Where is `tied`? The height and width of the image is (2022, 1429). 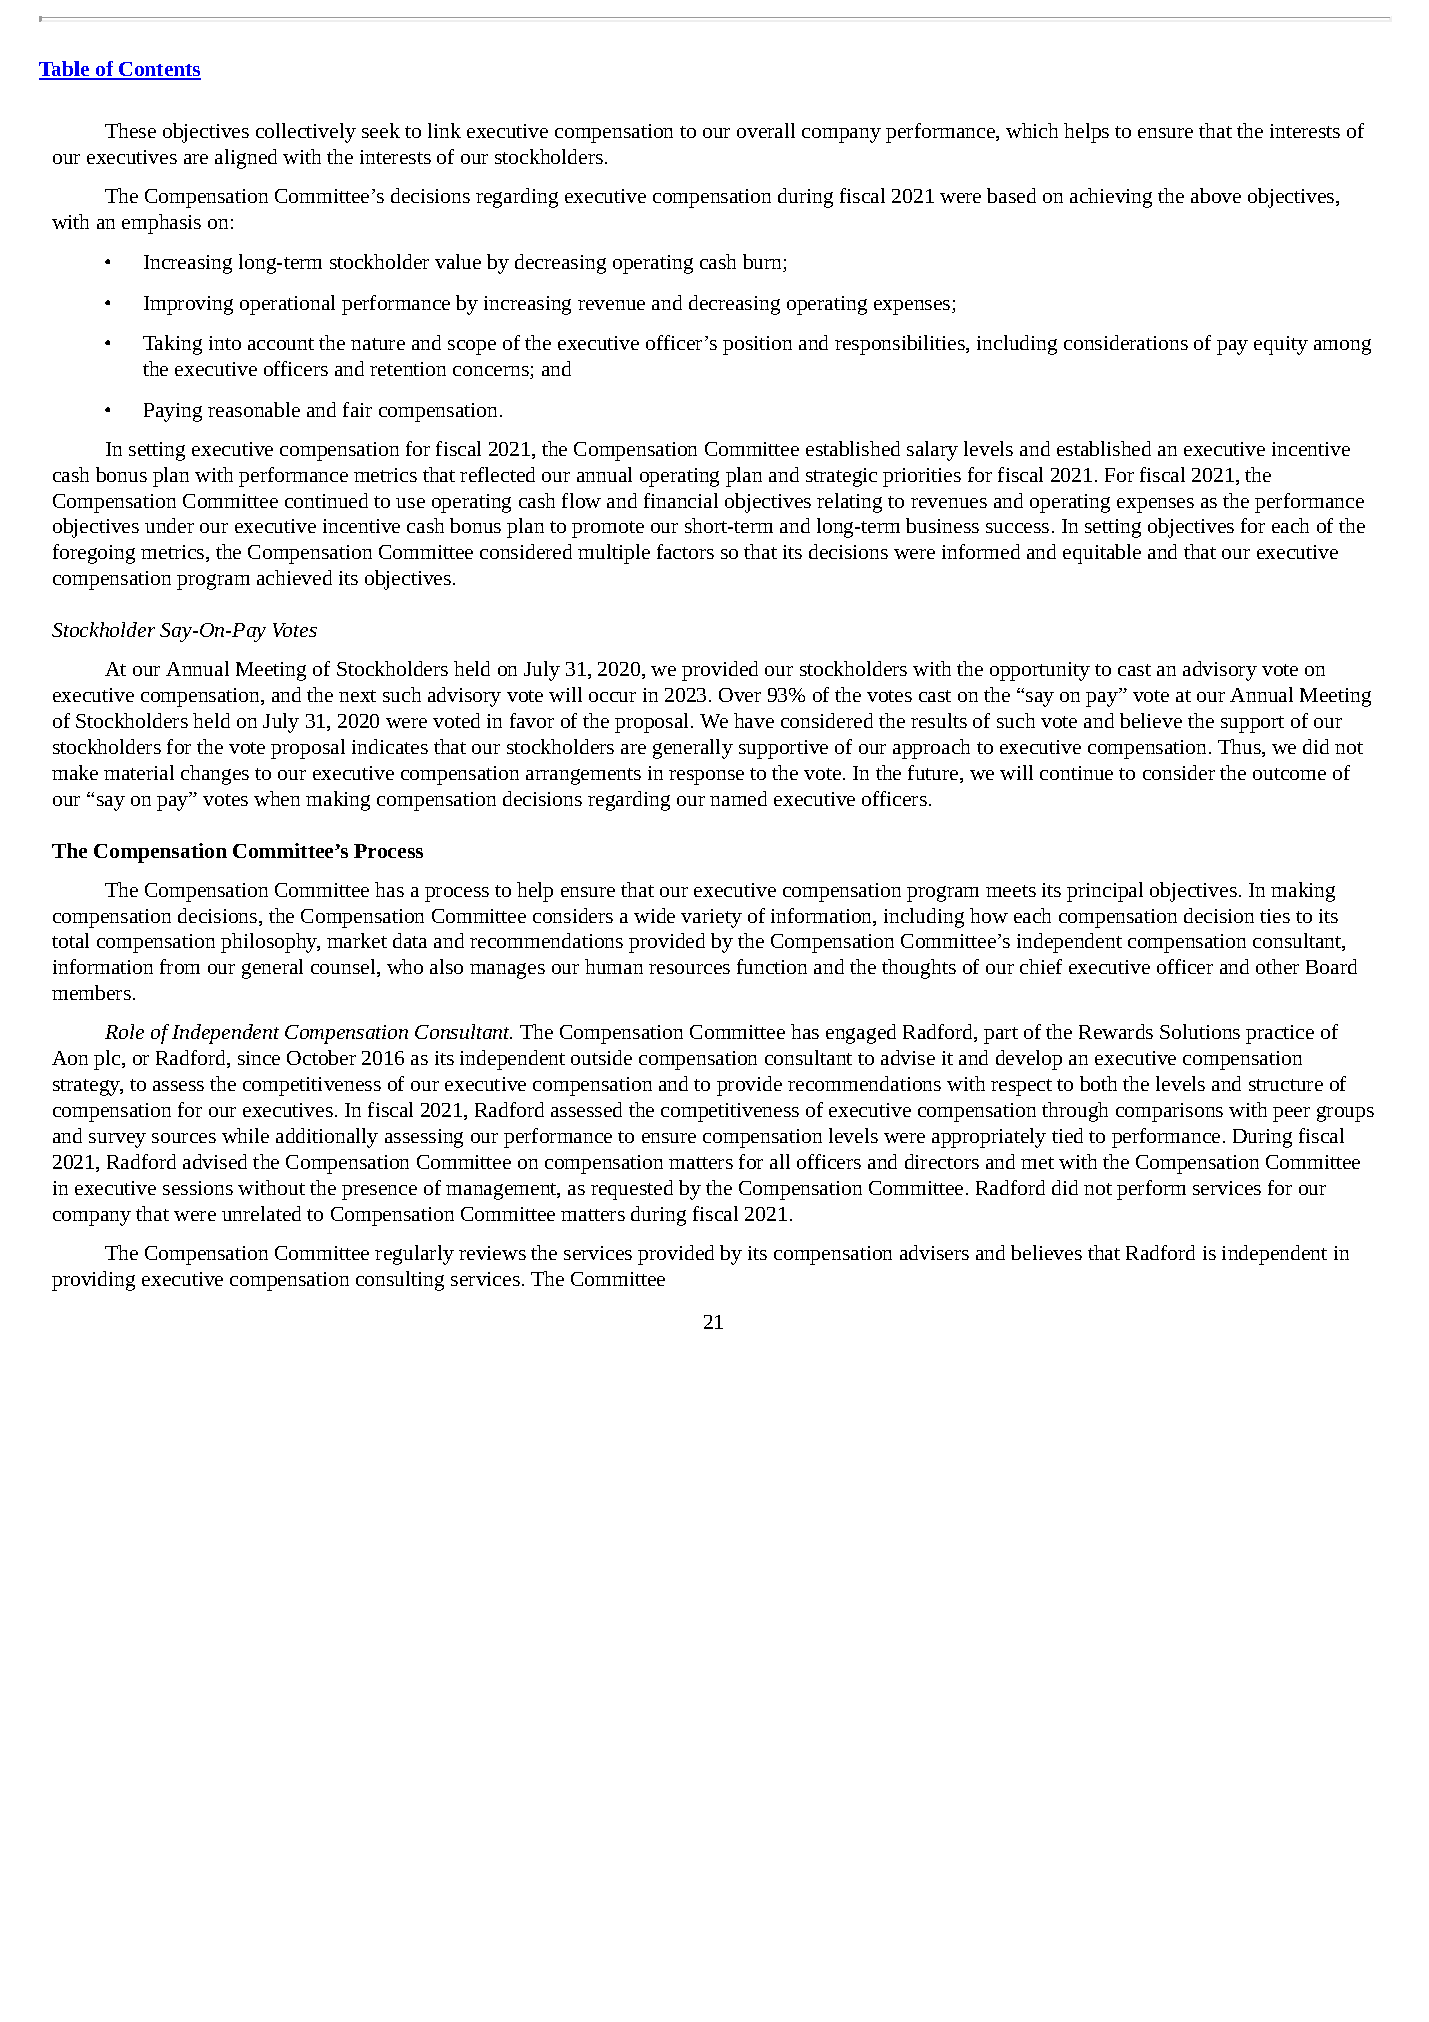
tied is located at coordinates (1067, 1135).
